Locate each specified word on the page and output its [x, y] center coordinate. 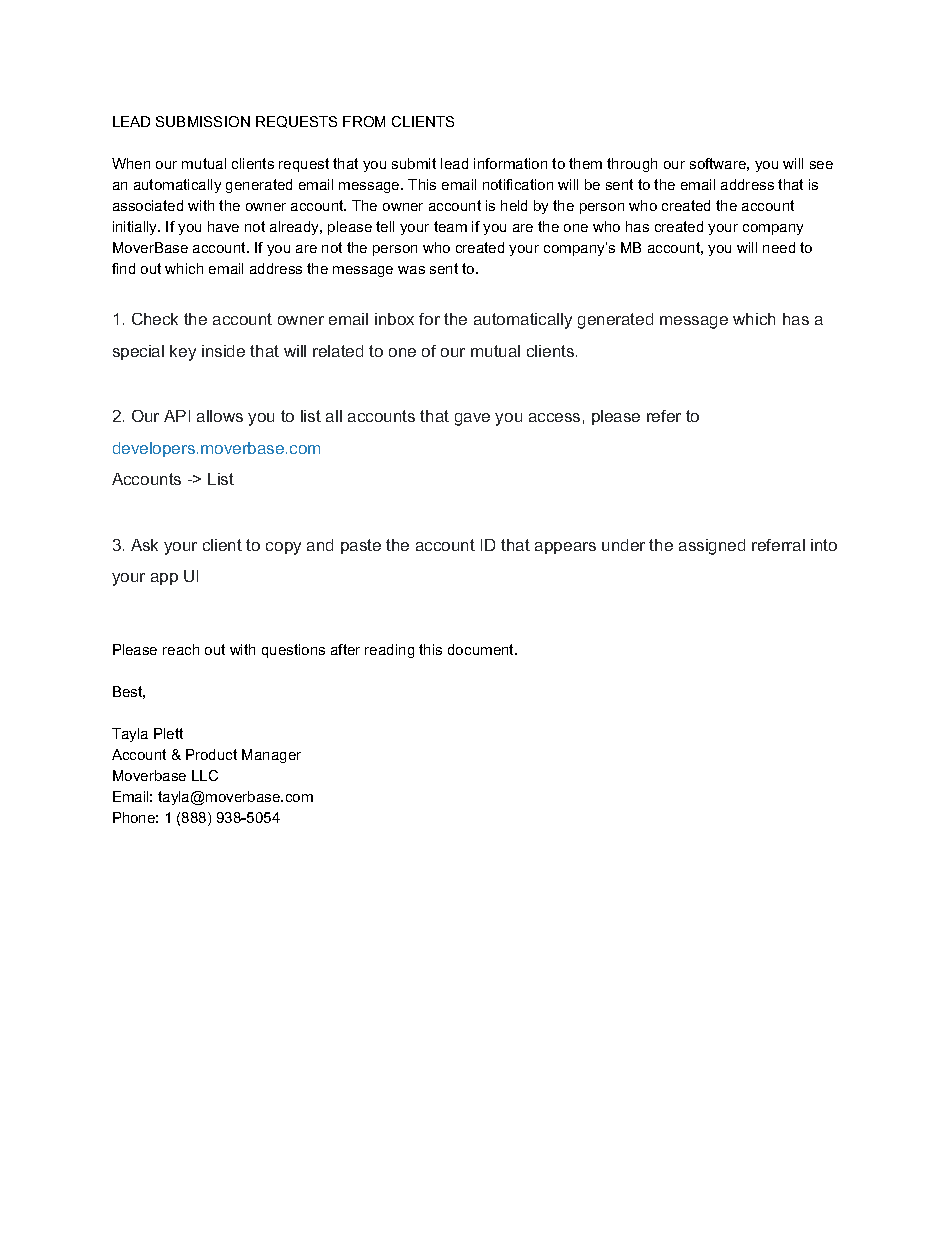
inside [223, 351]
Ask [144, 545]
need [779, 247]
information [510, 163]
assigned [712, 547]
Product [211, 754]
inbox [394, 319]
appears [565, 548]
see [821, 165]
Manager [271, 756]
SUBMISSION [203, 121]
